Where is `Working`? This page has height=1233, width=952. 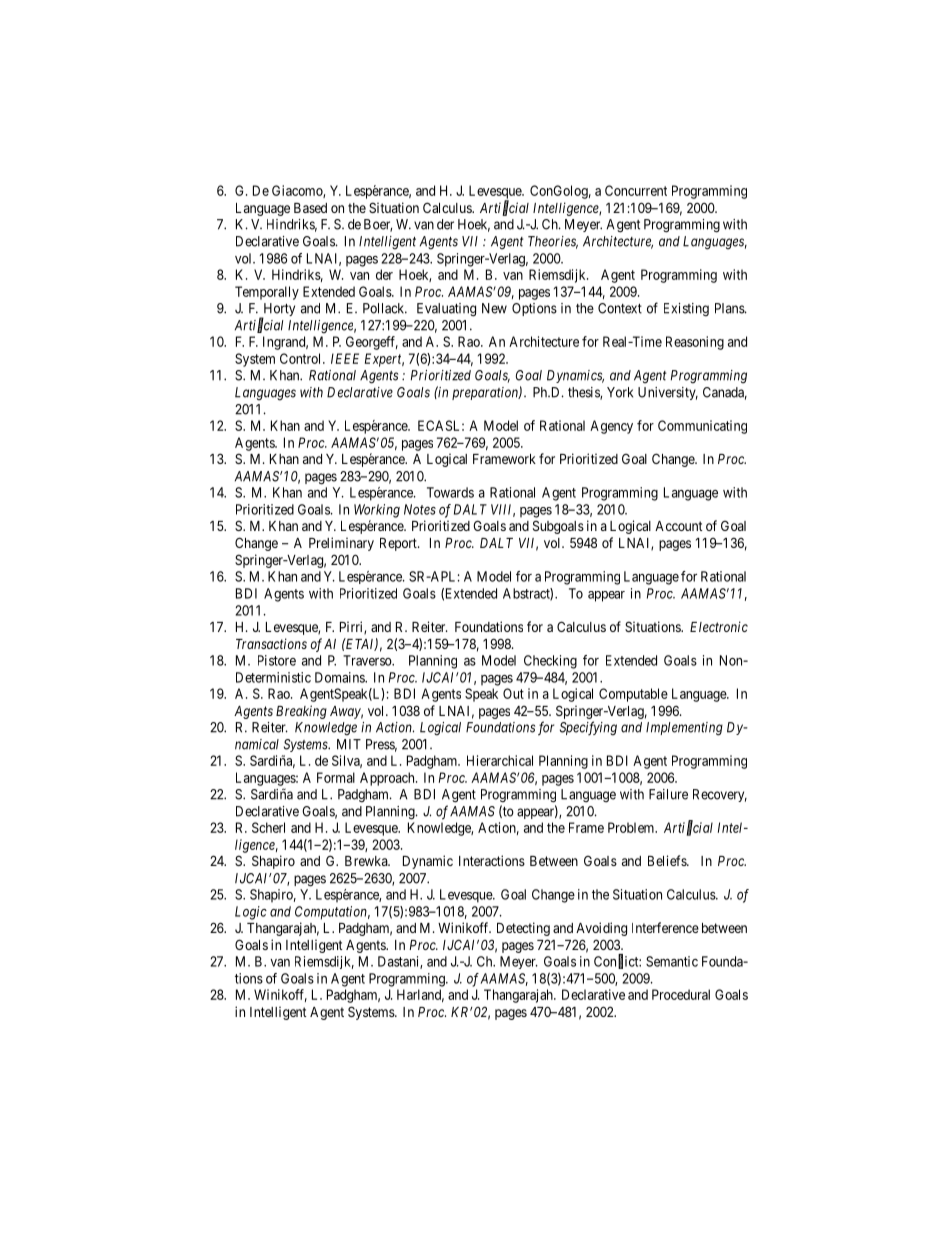 Working is located at coordinates (377, 511).
